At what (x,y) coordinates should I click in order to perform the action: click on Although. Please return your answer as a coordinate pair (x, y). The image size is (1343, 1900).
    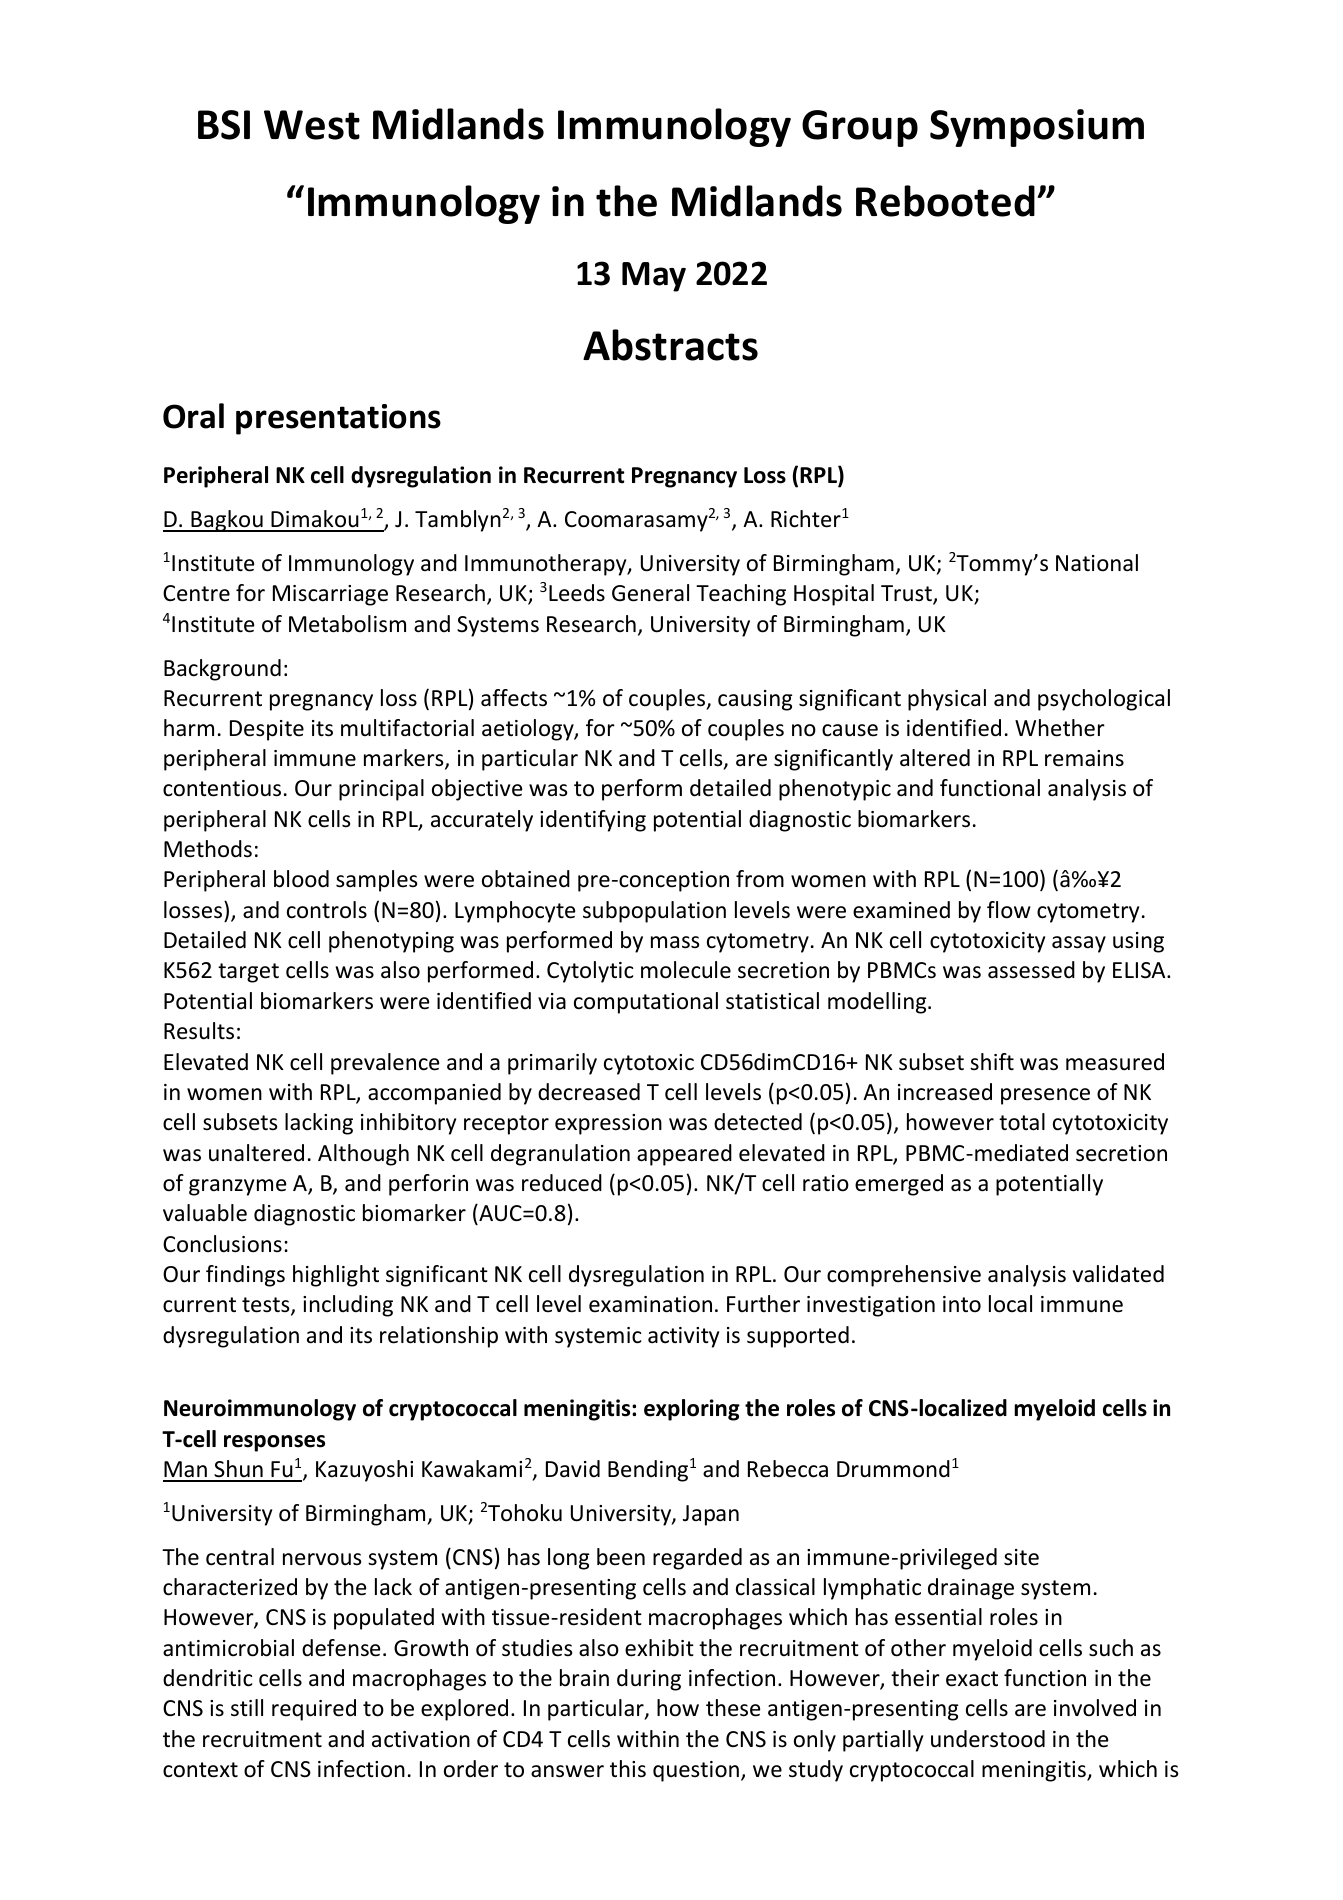
    Looking at the image, I should click on (363, 1155).
